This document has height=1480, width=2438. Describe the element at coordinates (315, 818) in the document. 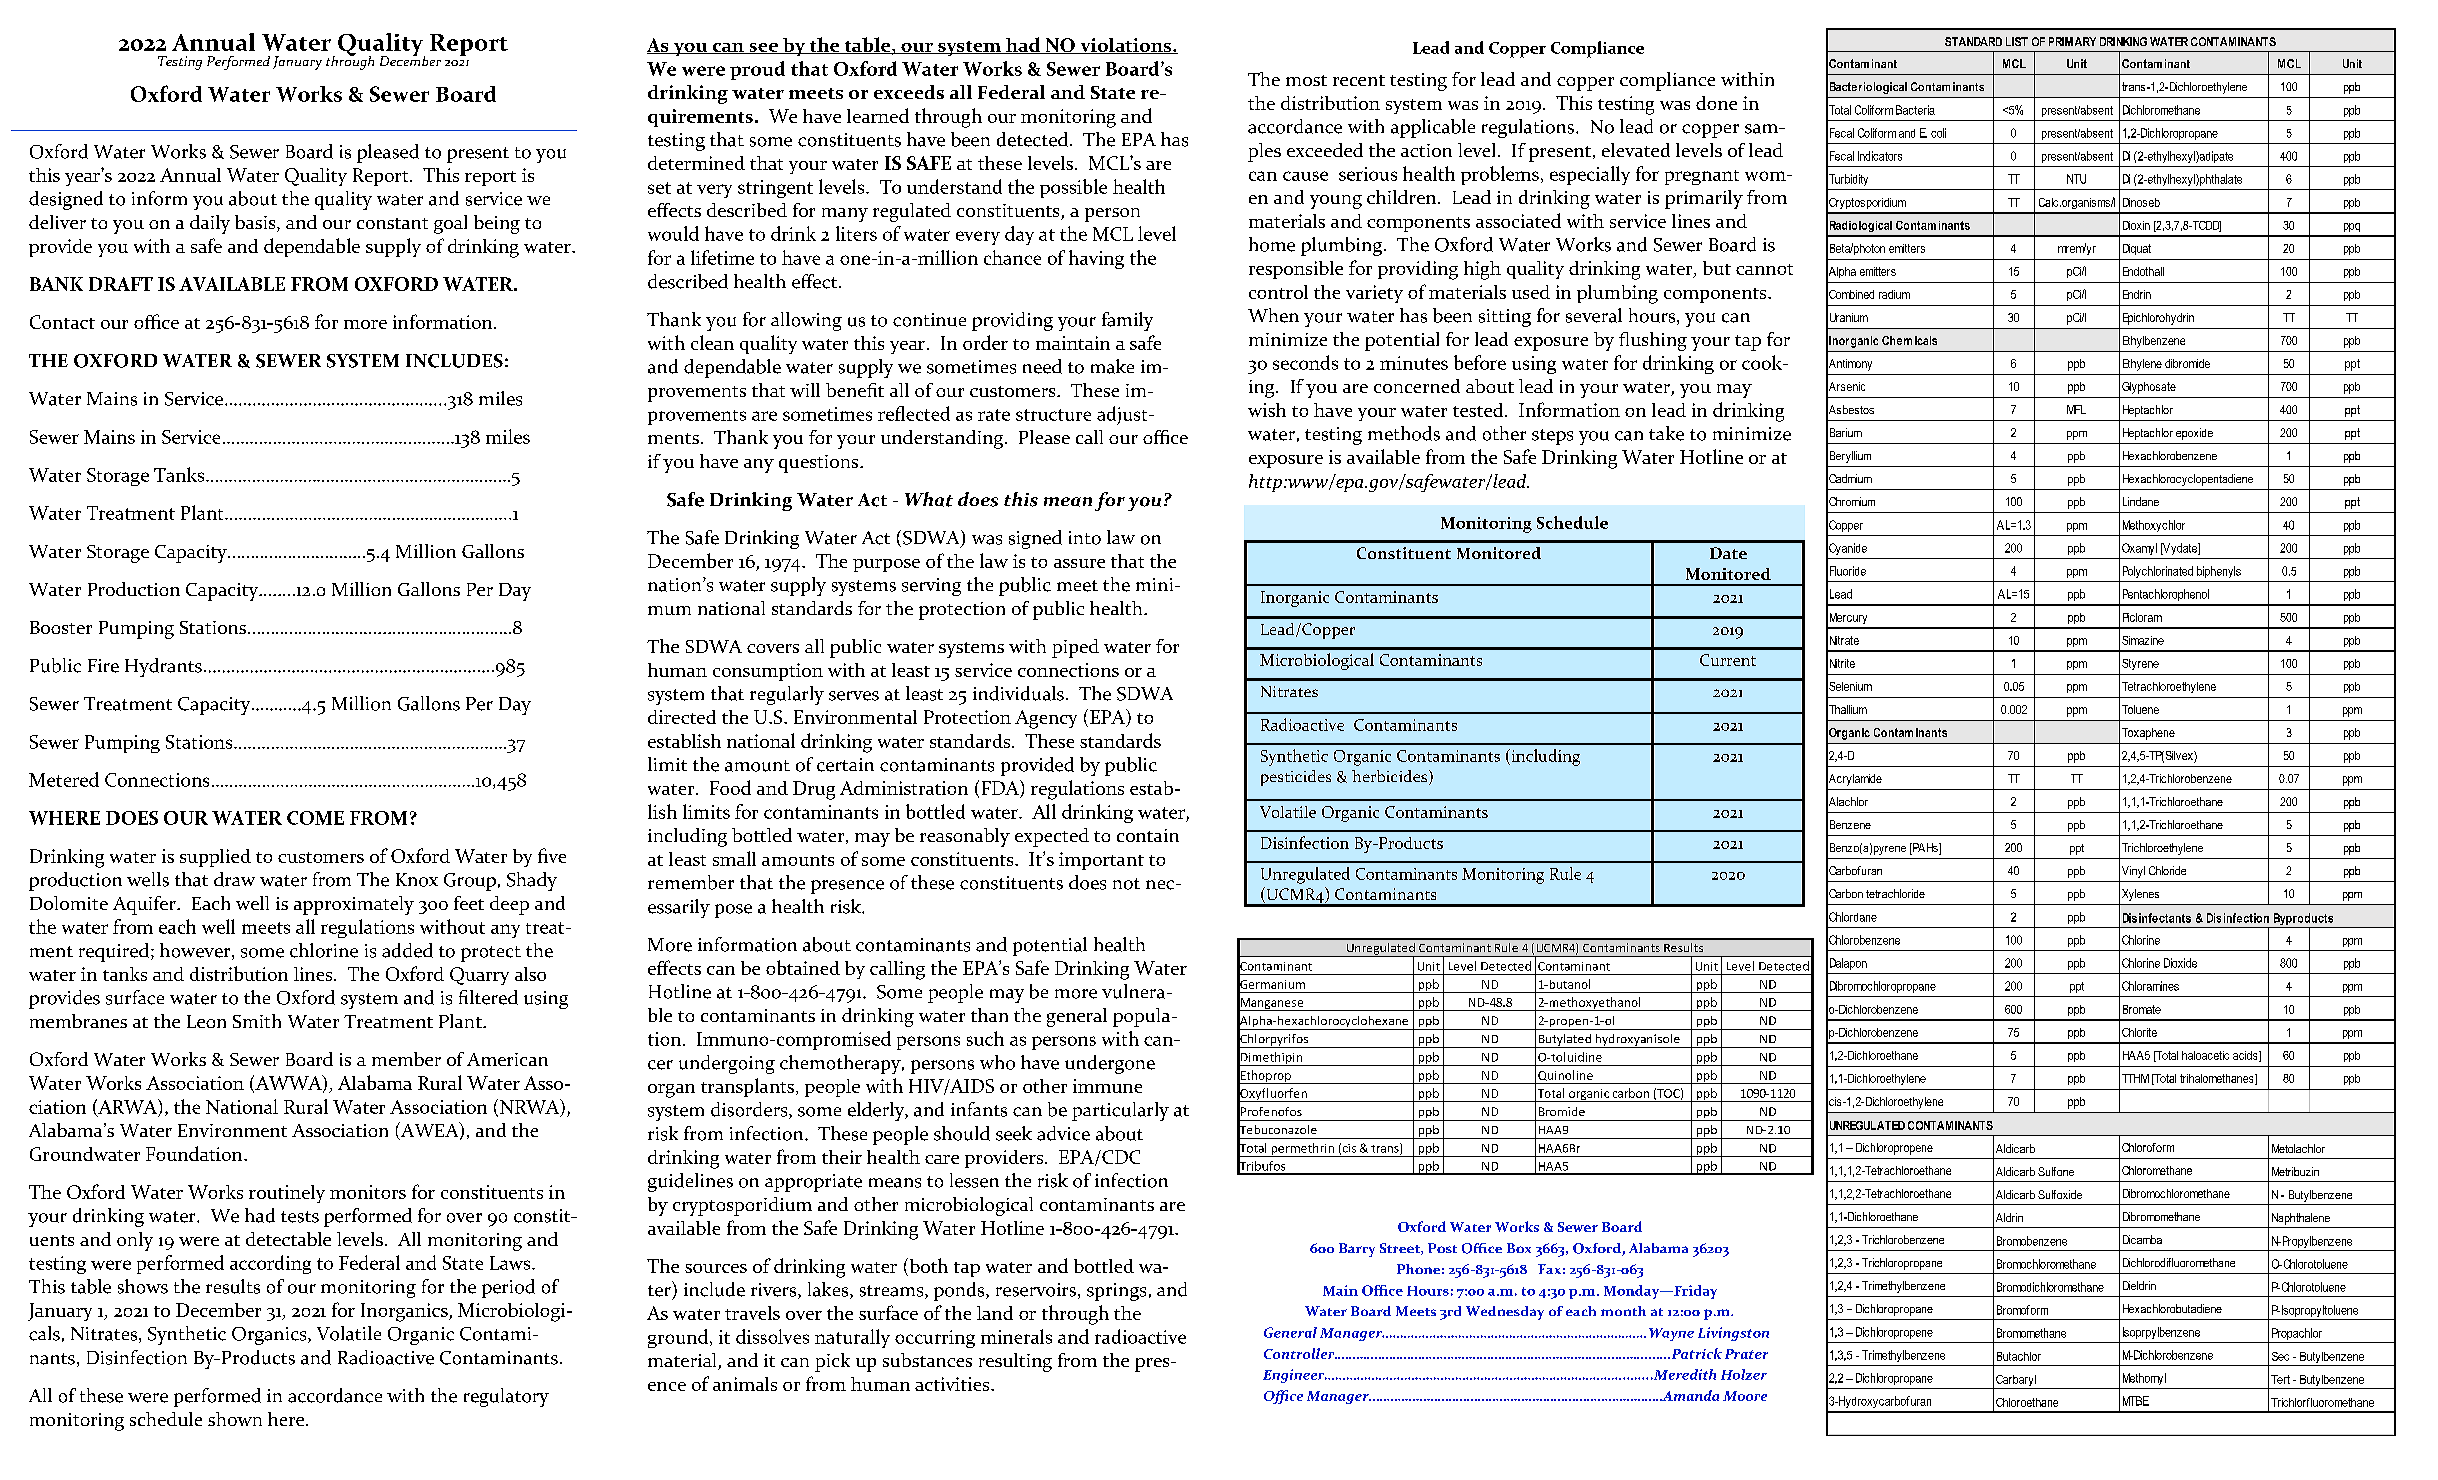

I see `COME` at that location.
